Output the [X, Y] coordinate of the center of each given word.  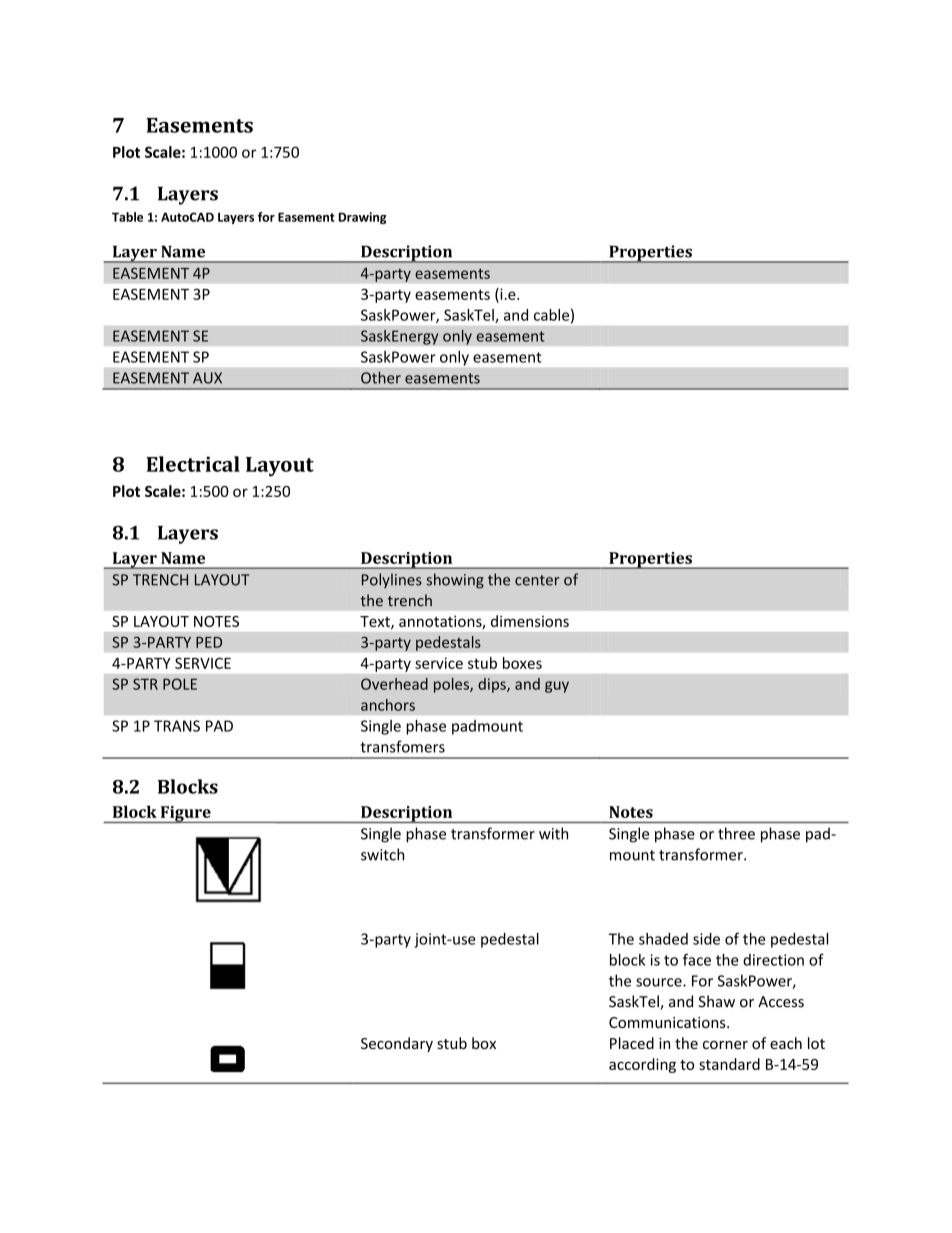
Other [381, 377]
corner [725, 1045]
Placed [632, 1043]
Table [127, 217]
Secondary [397, 1044]
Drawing [362, 218]
